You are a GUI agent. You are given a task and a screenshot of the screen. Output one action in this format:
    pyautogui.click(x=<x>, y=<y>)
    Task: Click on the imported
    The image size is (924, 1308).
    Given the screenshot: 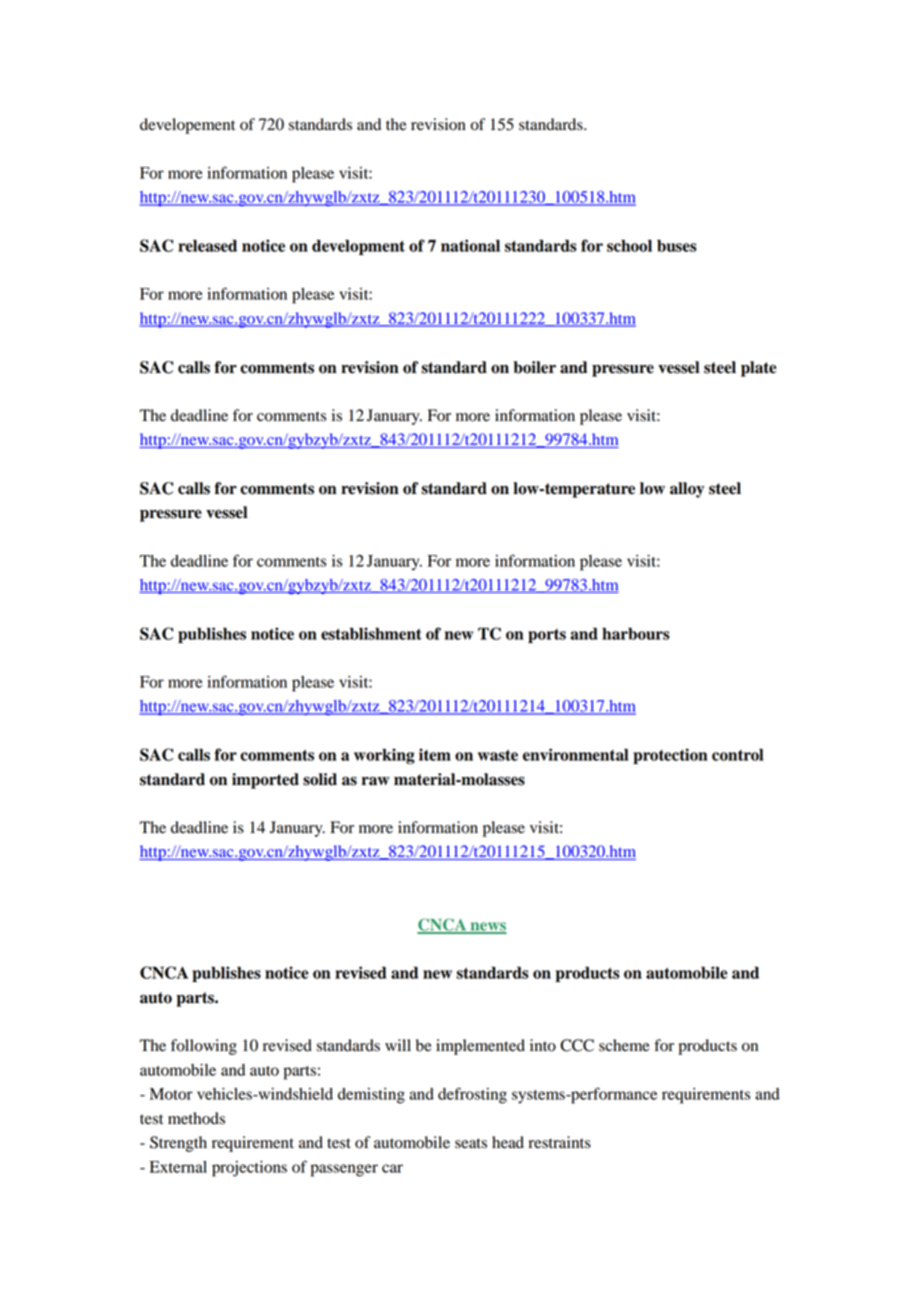 What is the action you would take?
    pyautogui.click(x=265, y=781)
